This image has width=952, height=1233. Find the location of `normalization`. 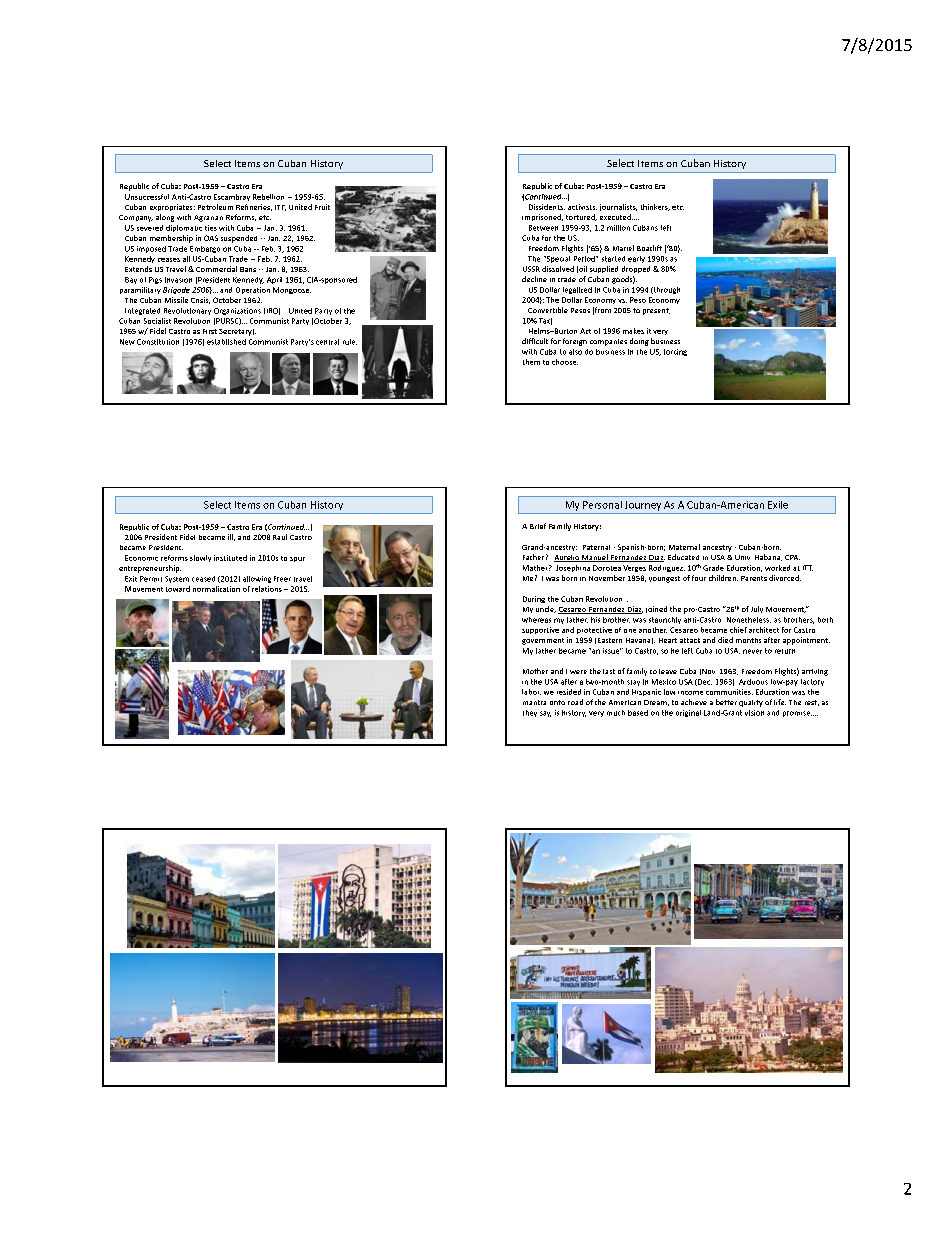

normalization is located at coordinates (216, 589).
